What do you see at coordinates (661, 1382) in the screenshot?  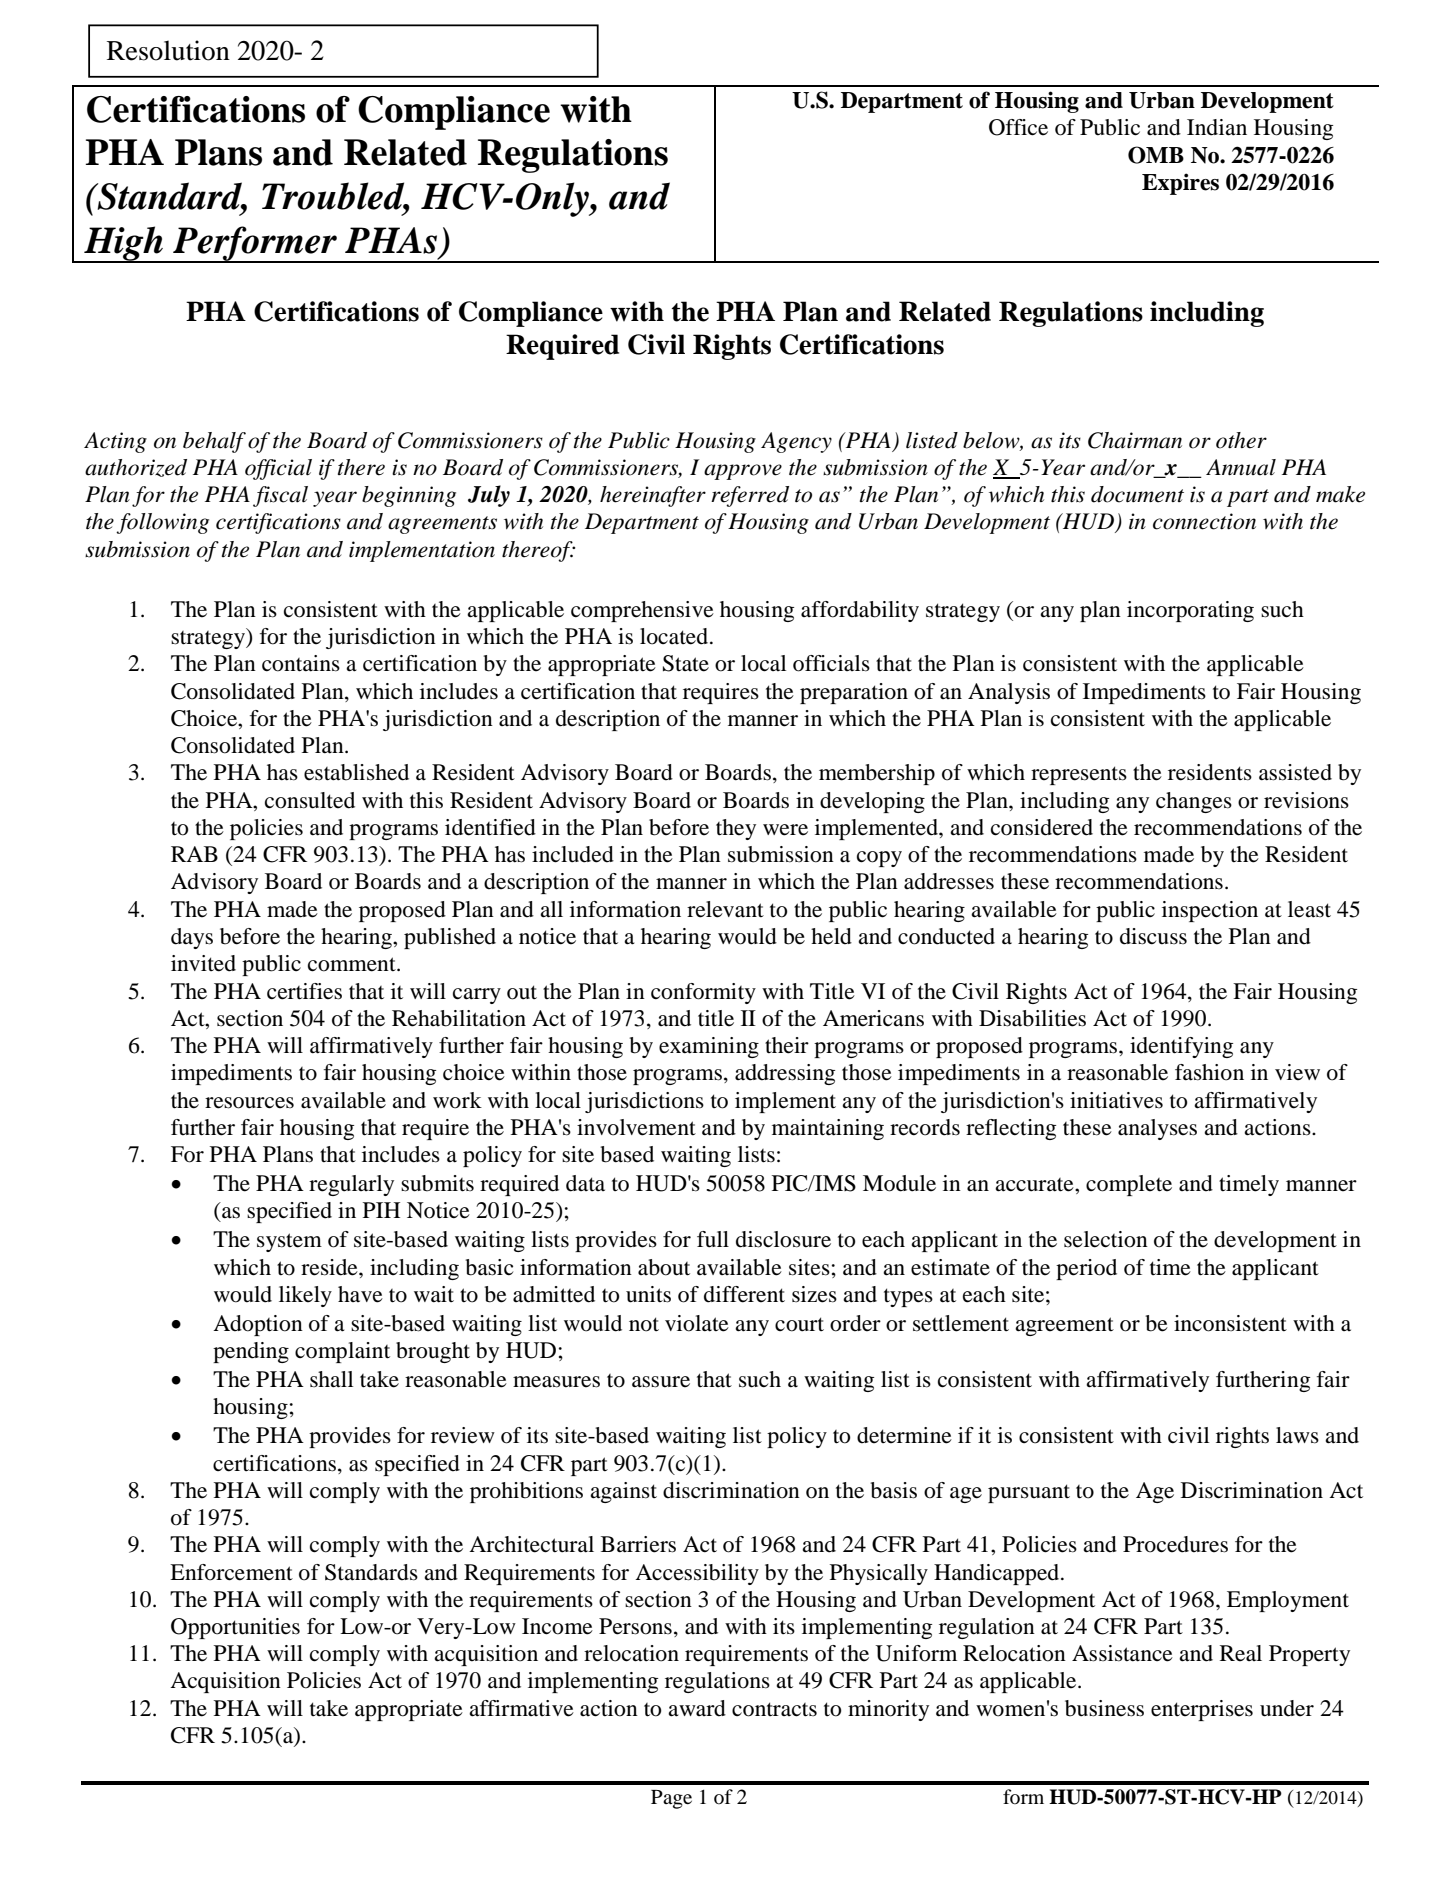 I see `assure` at bounding box center [661, 1382].
